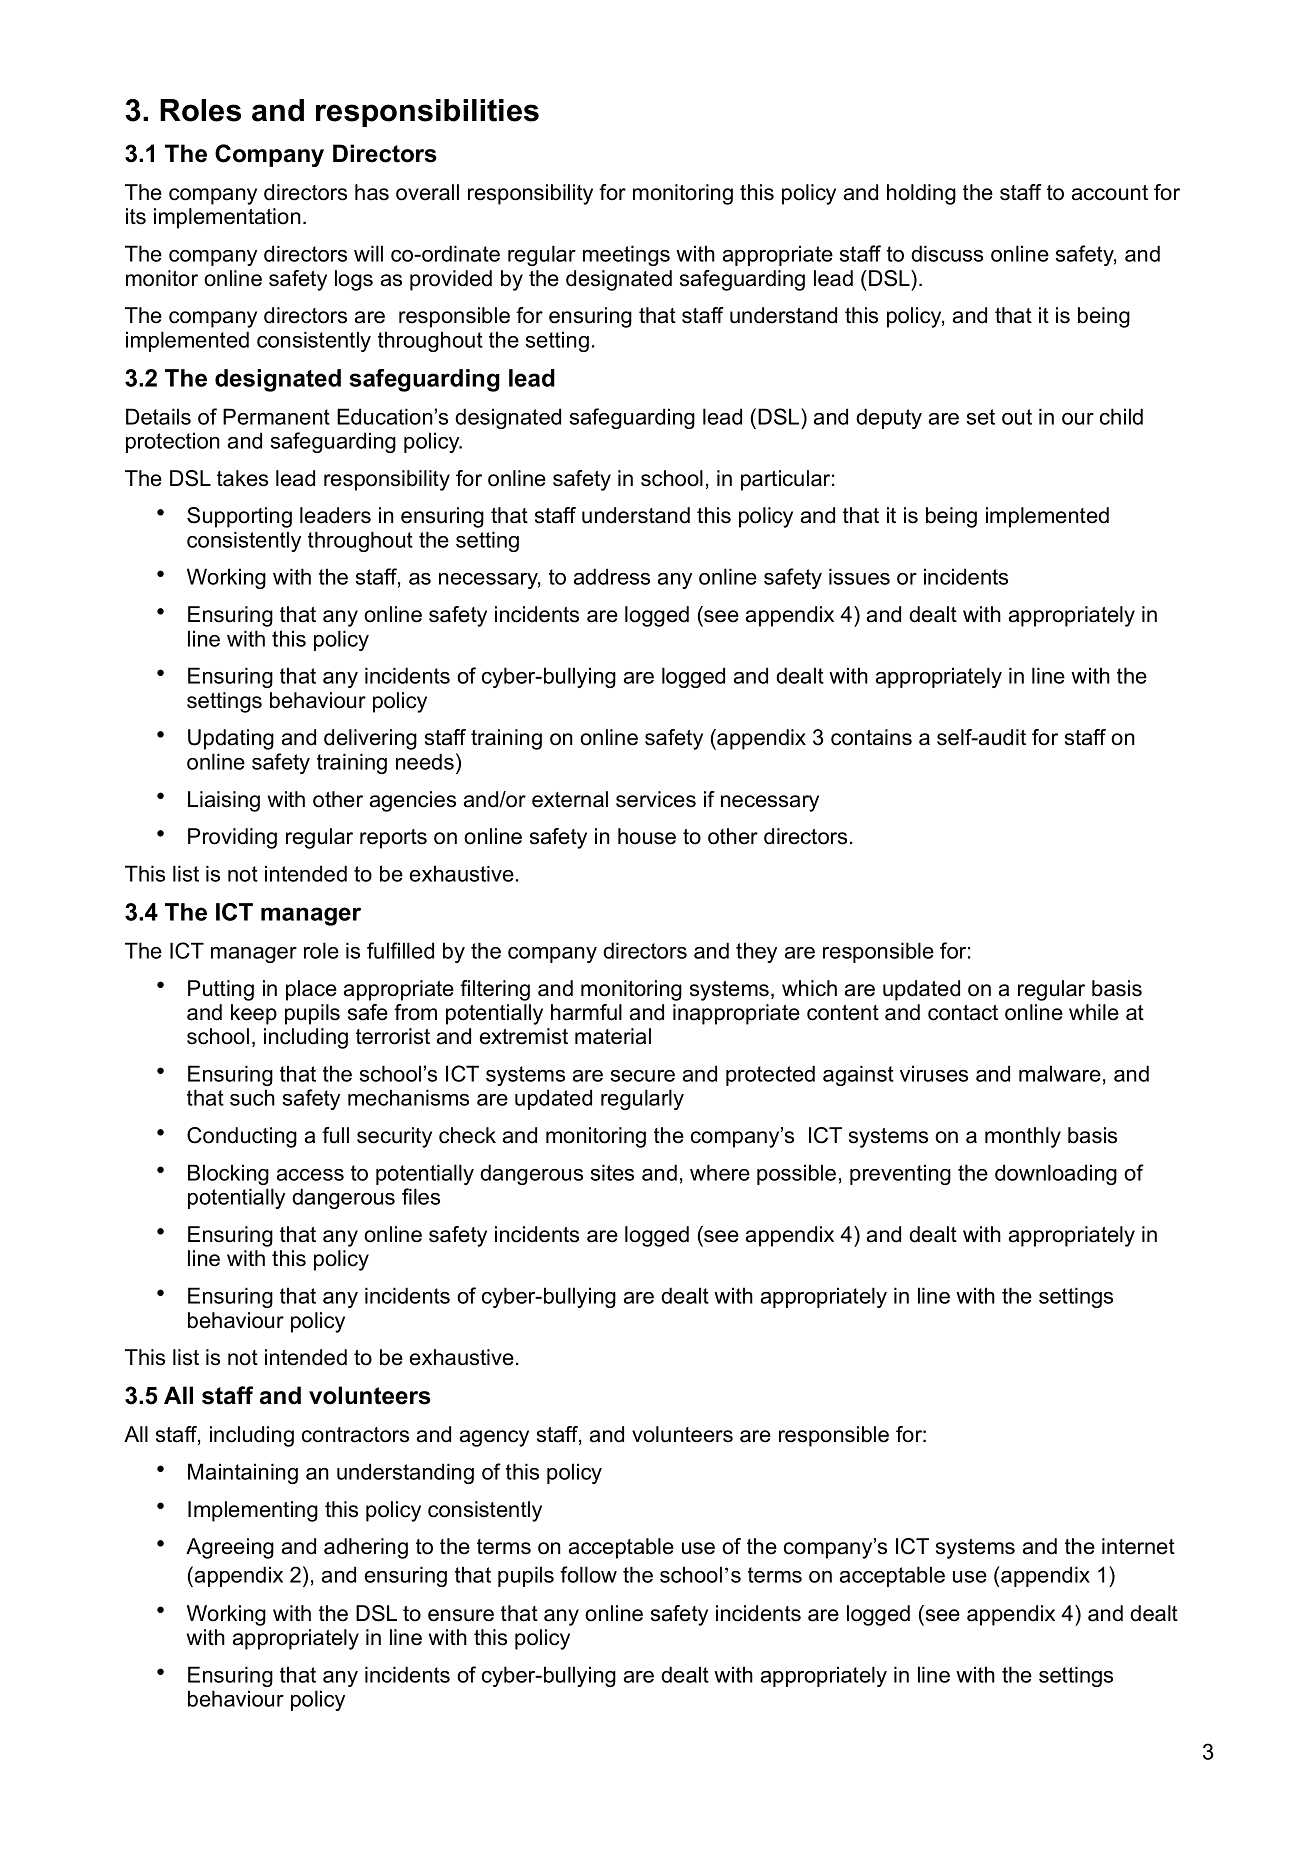 The image size is (1308, 1851). I want to click on contact, so click(963, 1013).
